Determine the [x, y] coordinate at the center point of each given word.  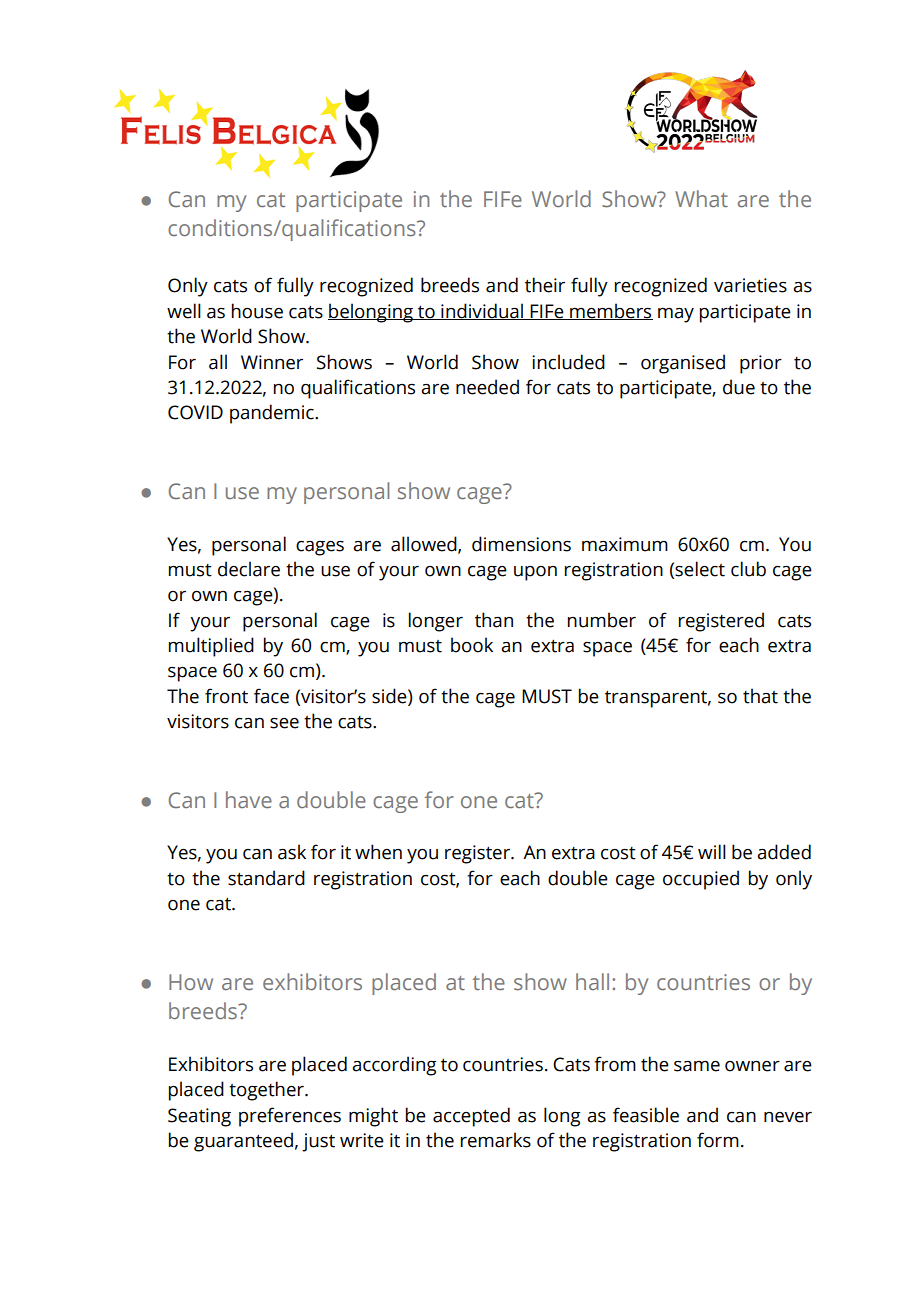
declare [249, 569]
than [494, 620]
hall [592, 981]
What [701, 198]
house [257, 311]
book [472, 645]
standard [266, 878]
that [760, 696]
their [545, 285]
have [249, 799]
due [739, 387]
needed [487, 387]
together [267, 1091]
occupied [701, 880]
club [748, 569]
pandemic [273, 414]
